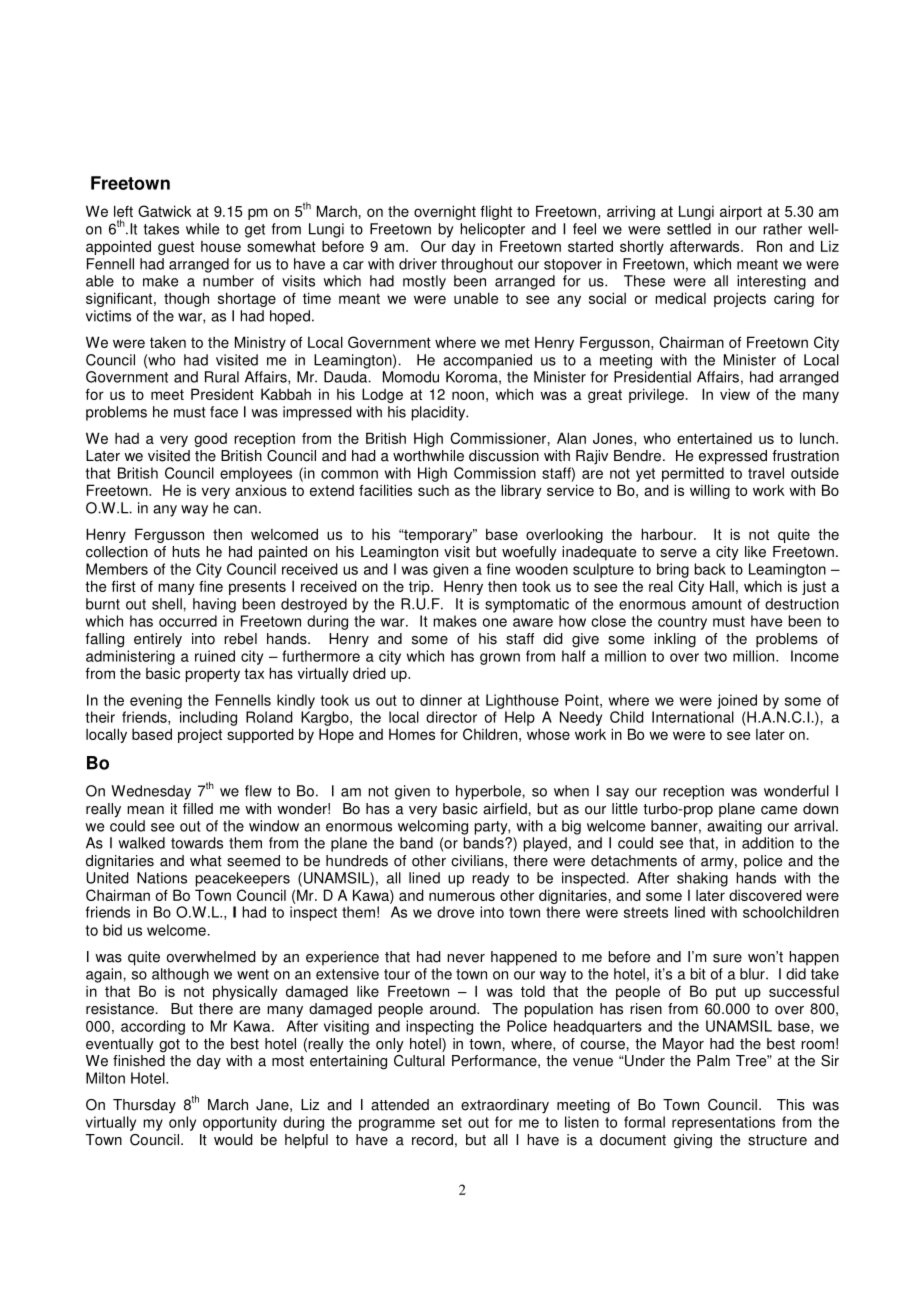 The height and width of the screenshot is (1308, 924). I want to click on Ron, so click(769, 246).
